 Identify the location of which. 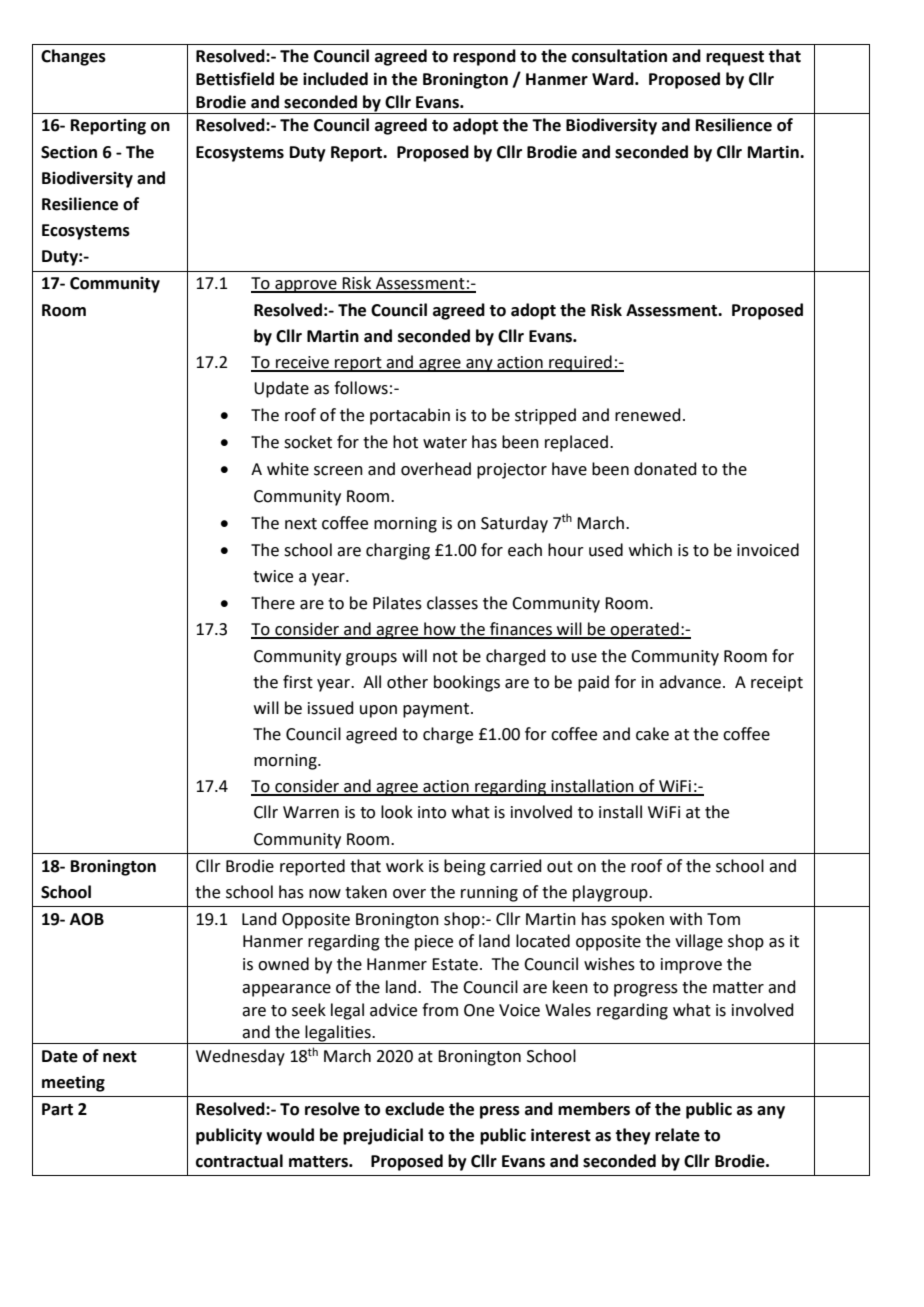
(650, 550).
